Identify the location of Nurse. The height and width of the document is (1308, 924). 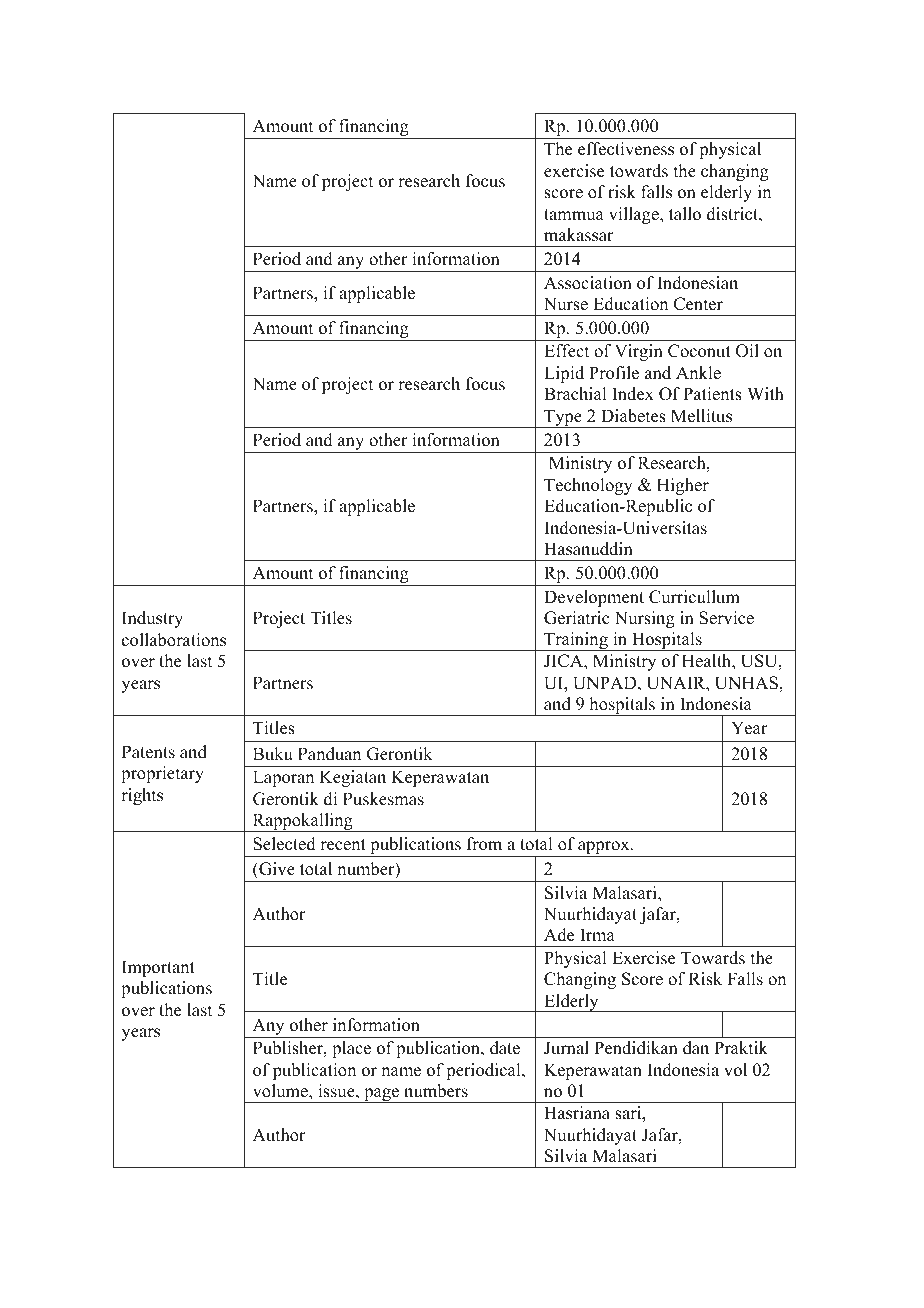
(566, 304).
